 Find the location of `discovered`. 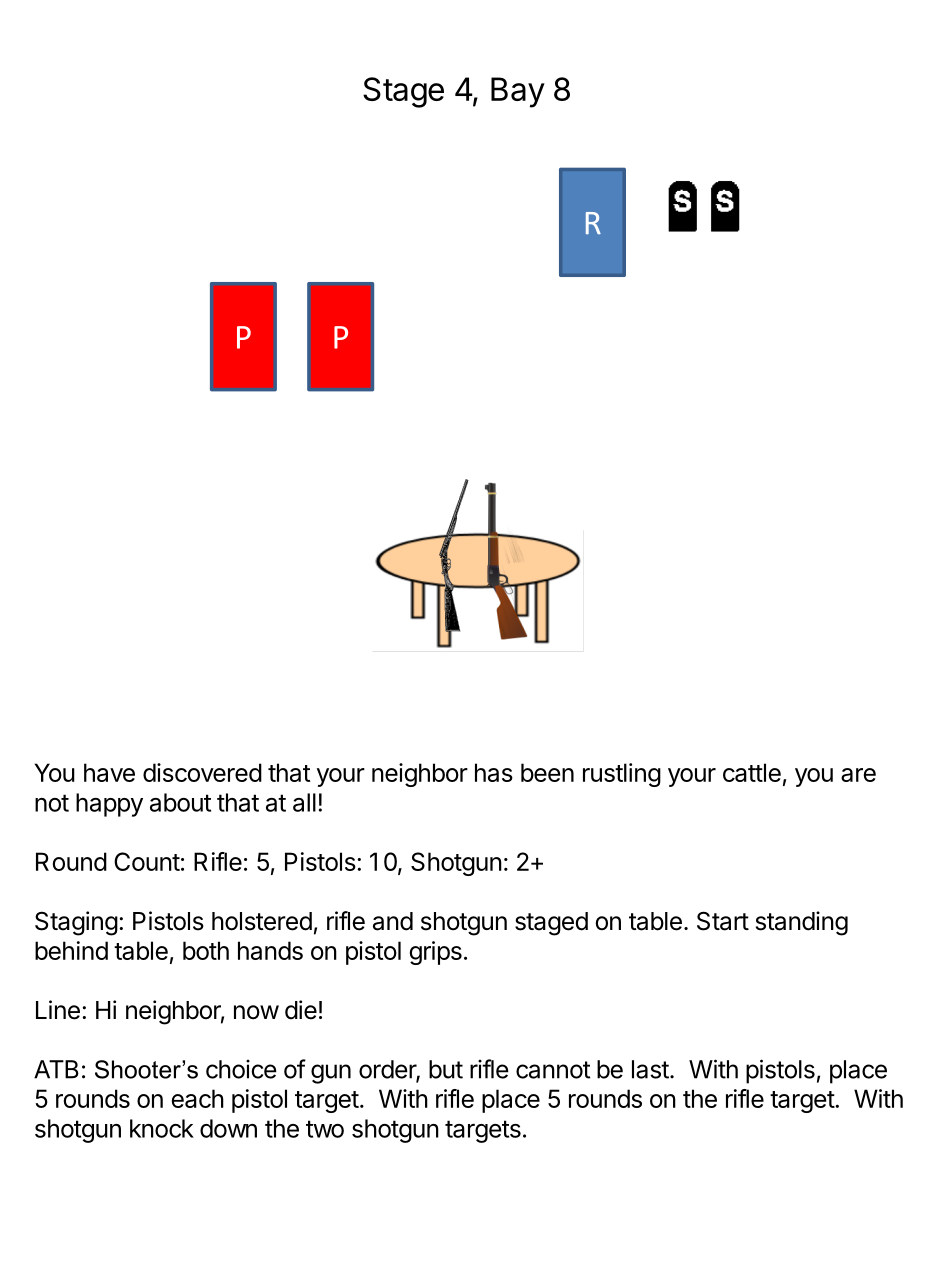

discovered is located at coordinates (202, 772).
